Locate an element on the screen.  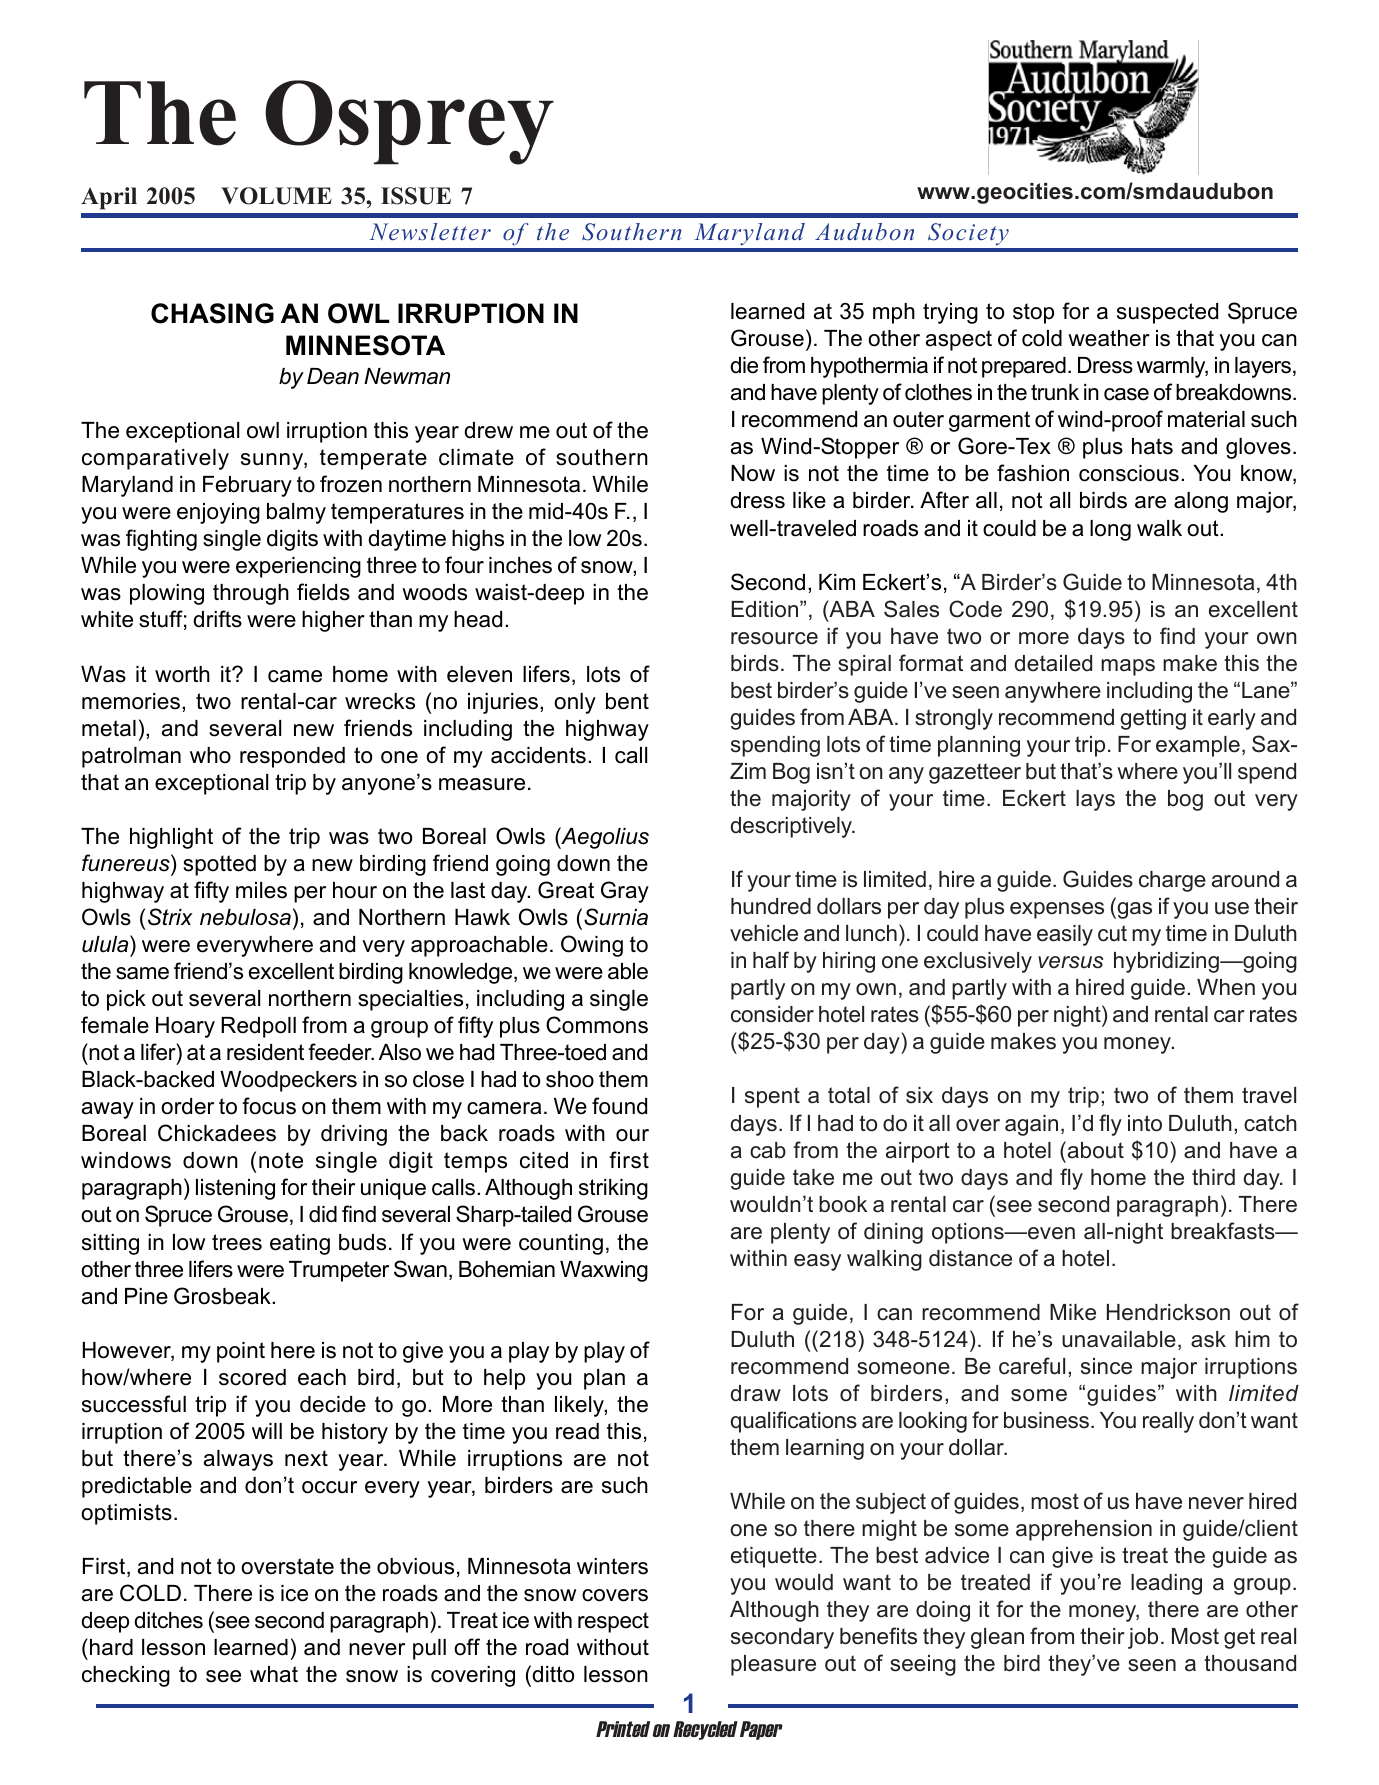
into is located at coordinates (1145, 1123).
